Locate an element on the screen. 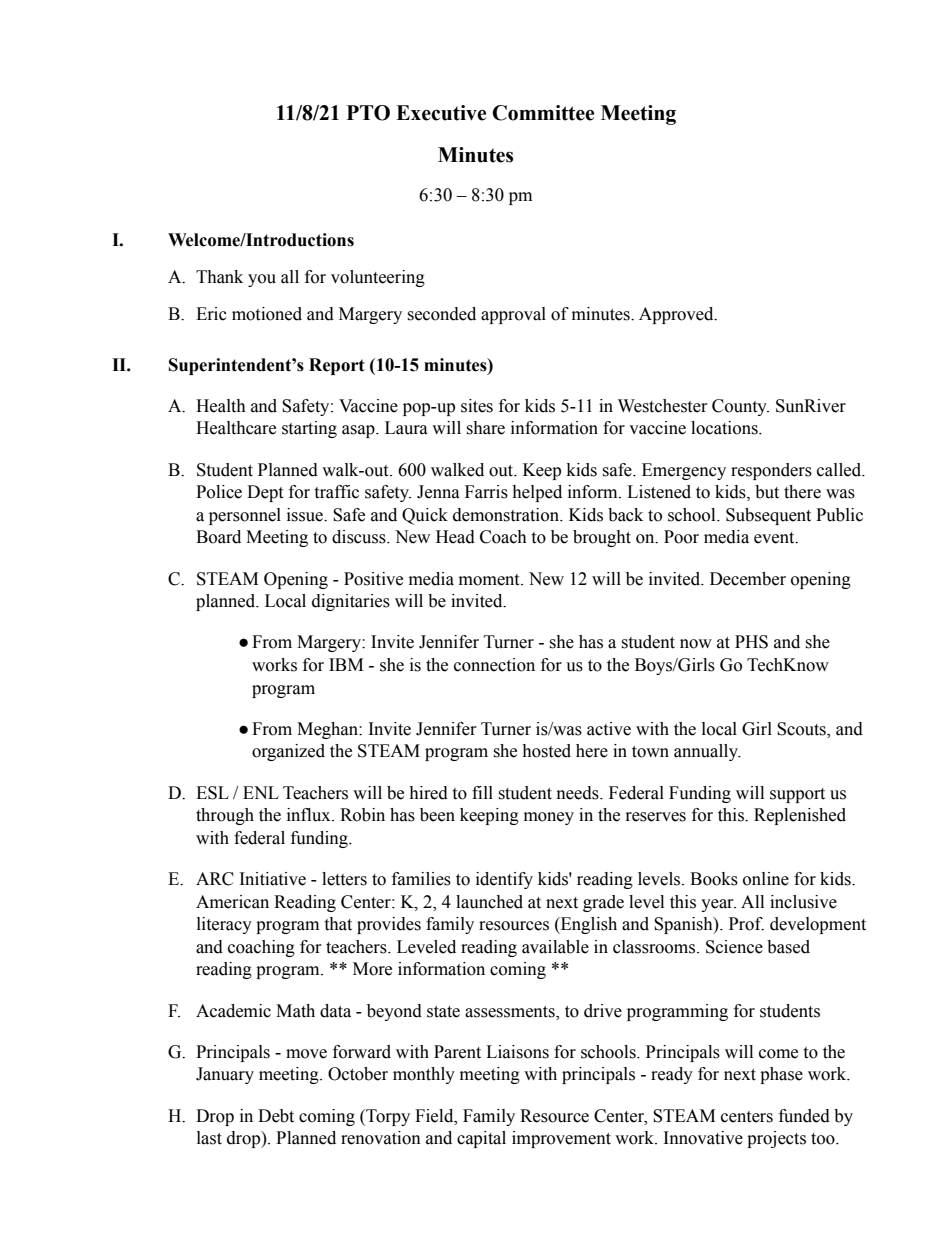  online is located at coordinates (766, 879).
